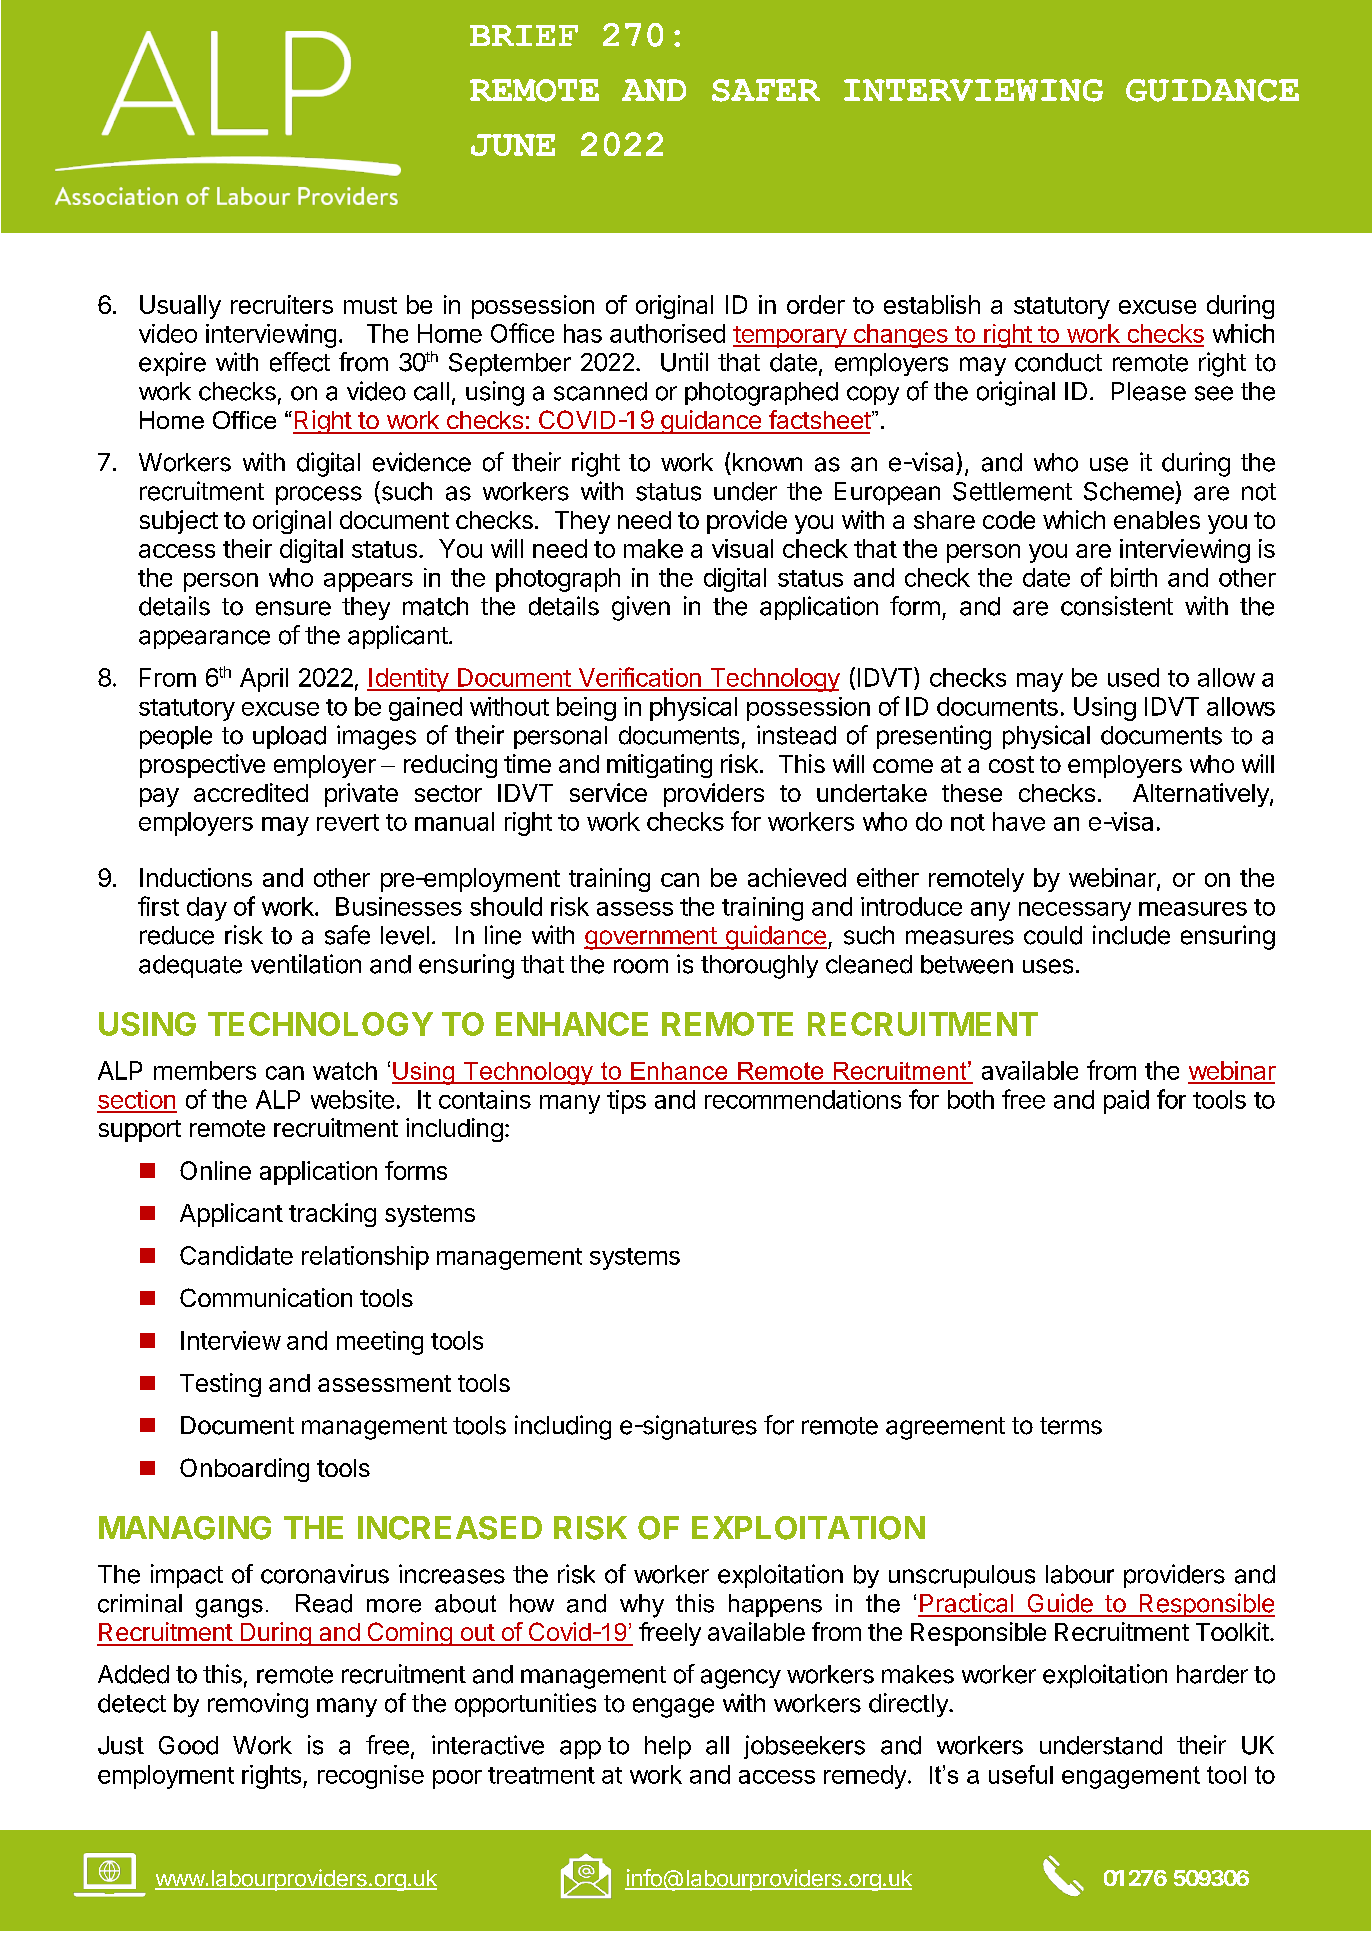  I want to click on tracking, so click(332, 1215).
